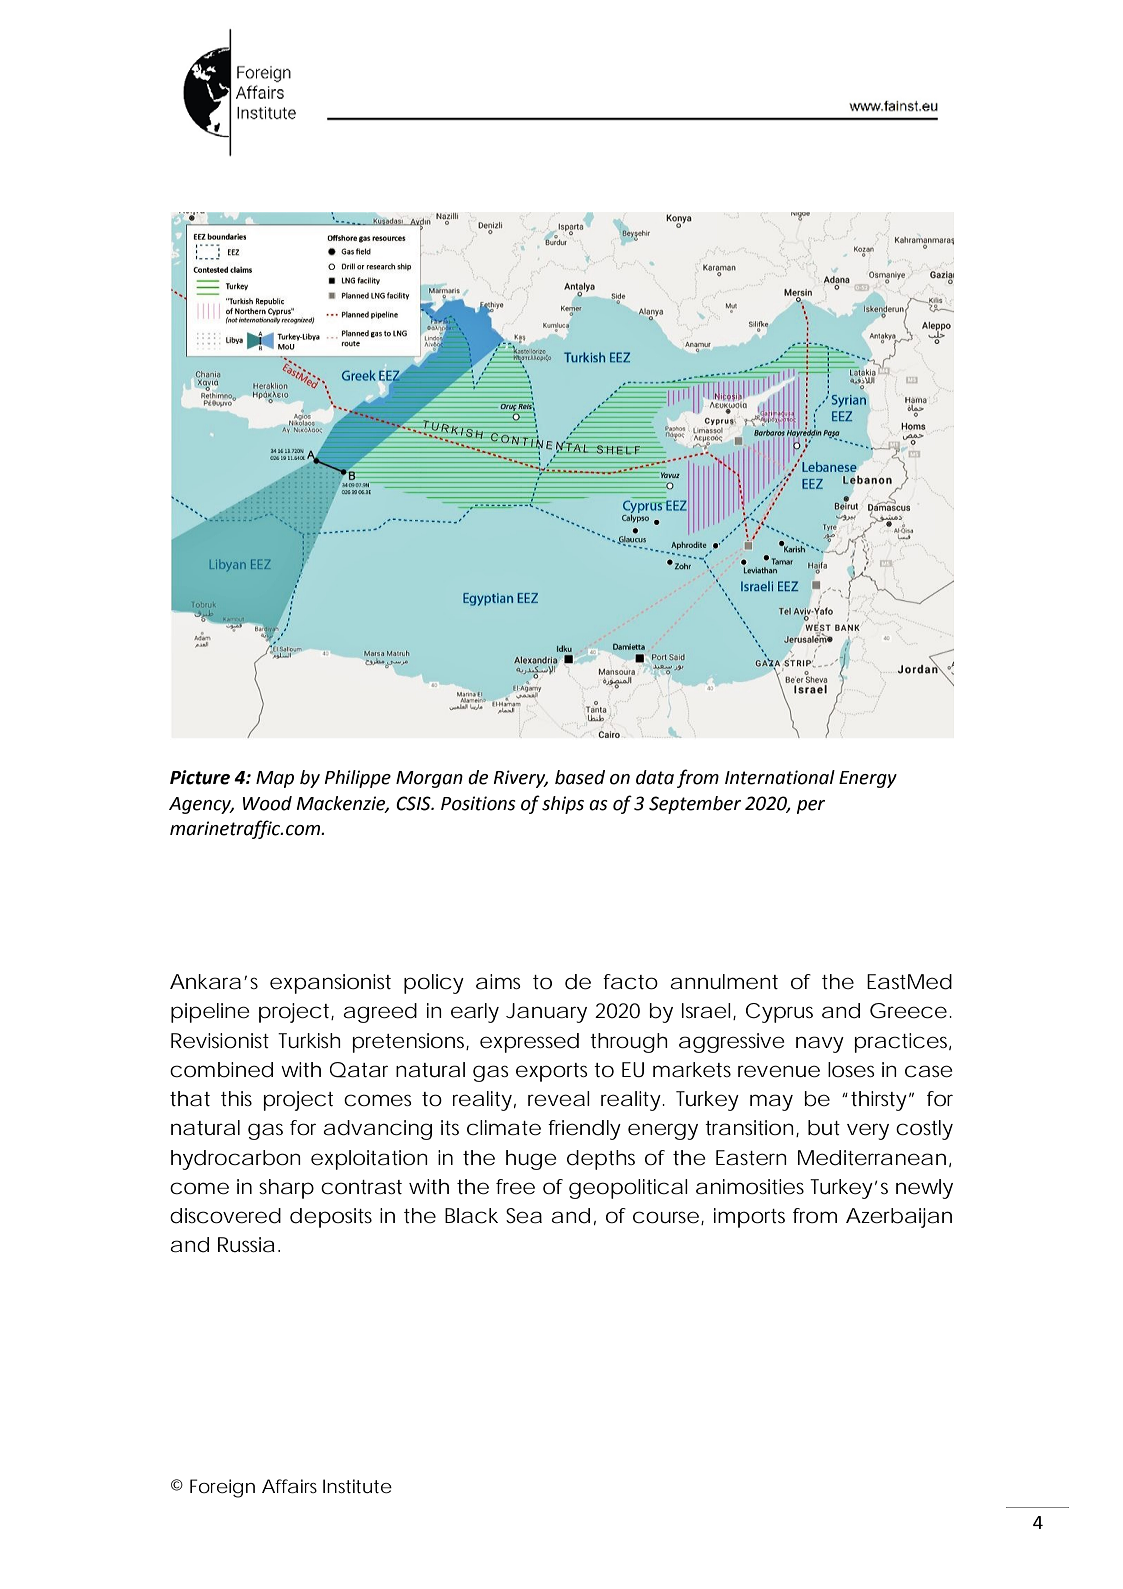  I want to click on Wood, so click(267, 803).
